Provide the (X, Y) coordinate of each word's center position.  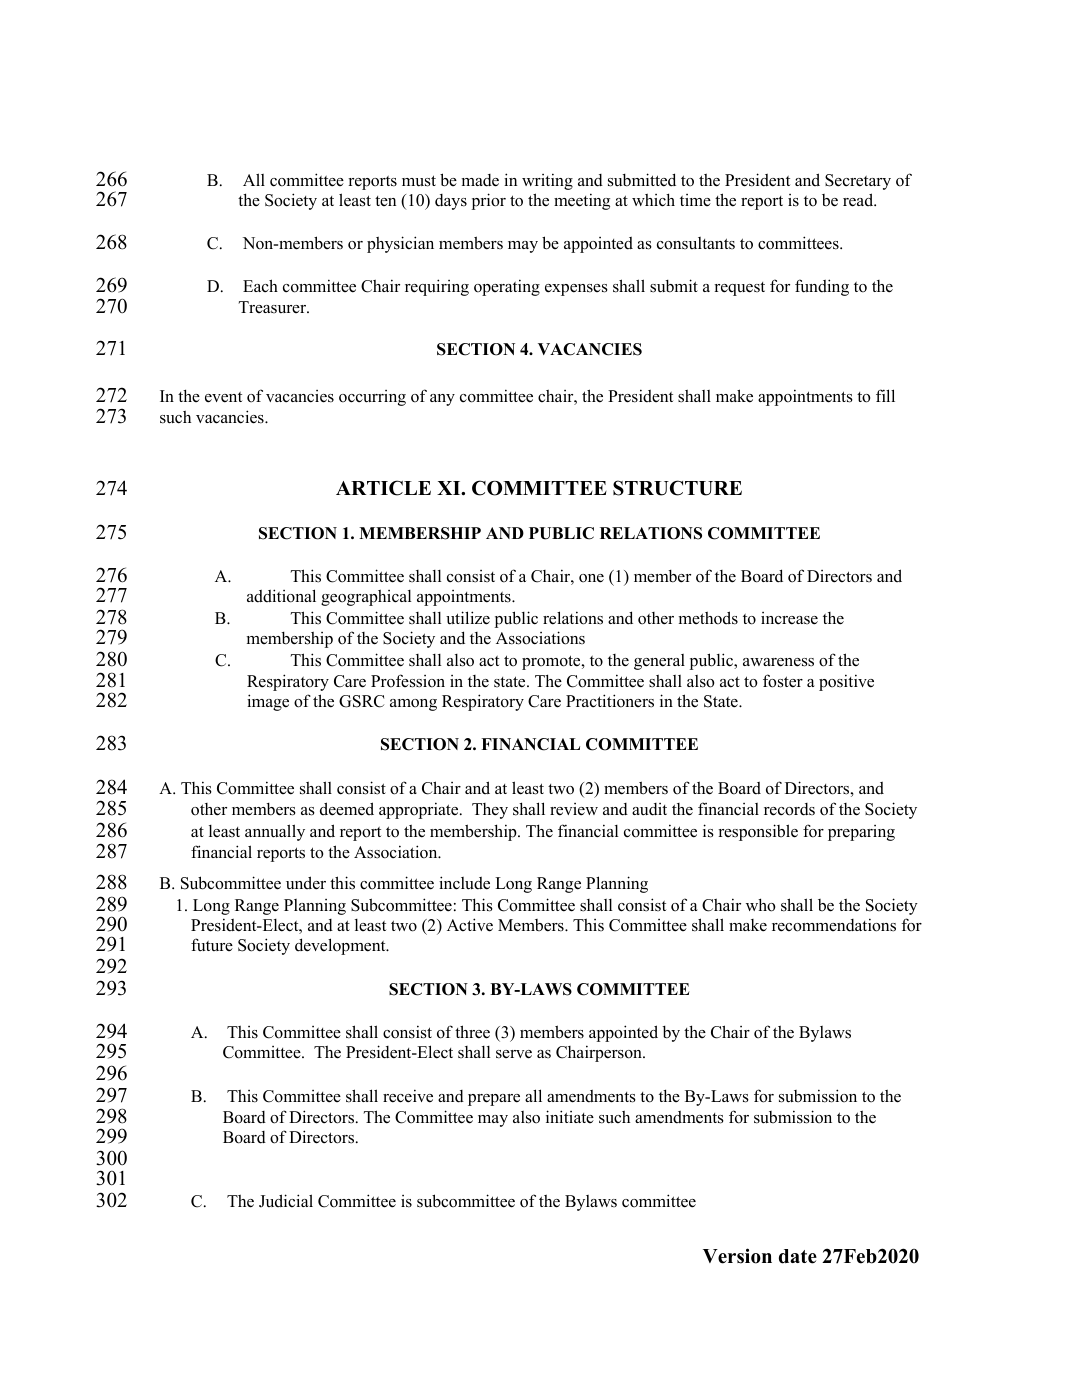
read (859, 200)
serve (514, 1054)
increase (789, 618)
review (574, 809)
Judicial (286, 1201)
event (223, 397)
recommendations (834, 925)
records (789, 809)
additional (281, 596)
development (341, 946)
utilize (468, 618)
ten (385, 201)
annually (275, 832)
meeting (582, 201)
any (442, 400)
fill (885, 395)
